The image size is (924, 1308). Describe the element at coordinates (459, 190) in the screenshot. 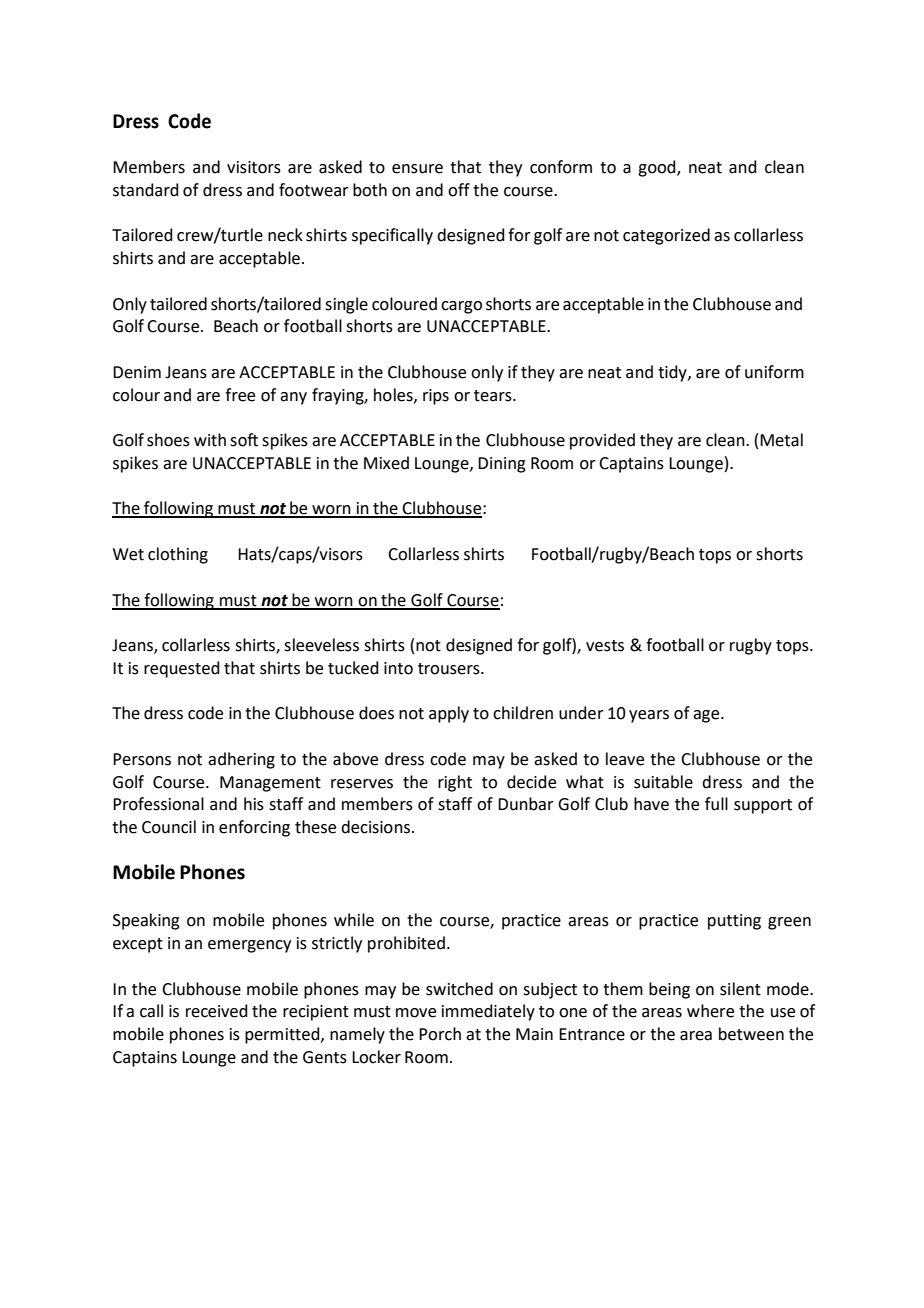

I see `off` at that location.
